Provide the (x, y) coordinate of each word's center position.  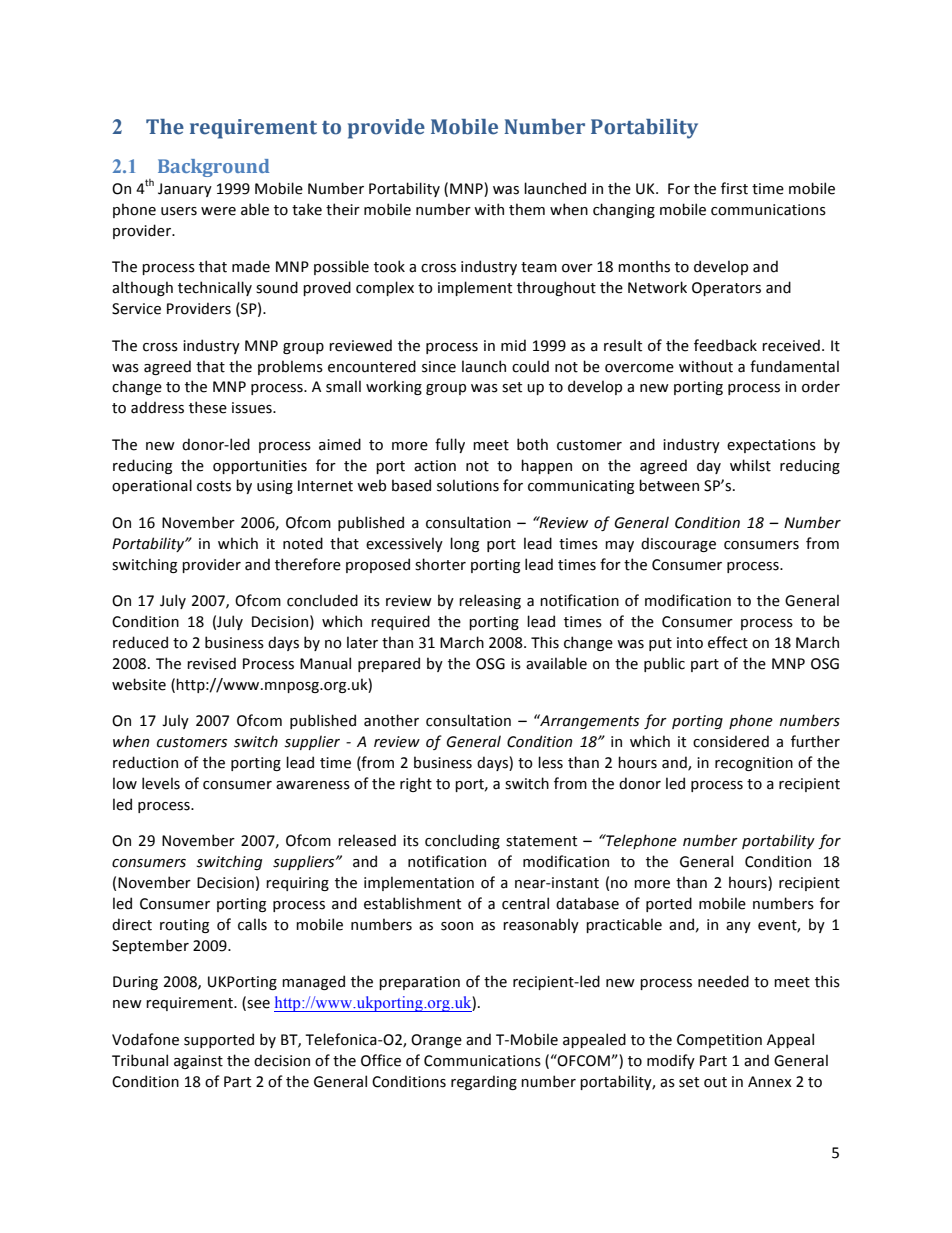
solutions (468, 485)
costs (214, 486)
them (527, 209)
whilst (750, 465)
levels (161, 783)
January (185, 190)
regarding (484, 1082)
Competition (719, 1041)
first (734, 188)
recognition (754, 764)
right (416, 784)
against (198, 1062)
